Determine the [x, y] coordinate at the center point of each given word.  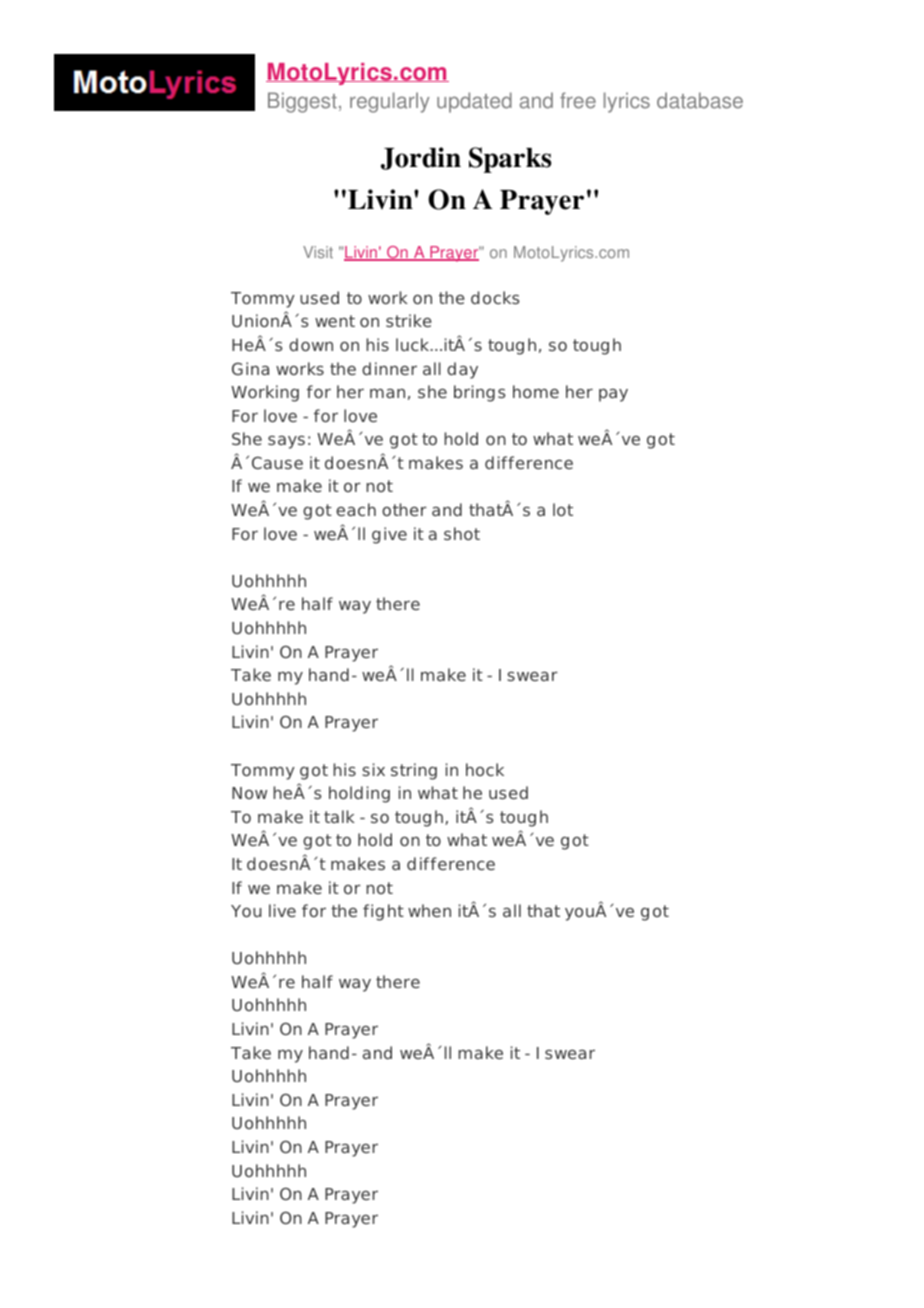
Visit [318, 252]
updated [474, 102]
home [536, 391]
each [356, 509]
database [700, 100]
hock [485, 769]
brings [480, 393]
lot [563, 509]
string [414, 771]
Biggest [302, 102]
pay [613, 395]
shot [462, 533]
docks [495, 297]
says [286, 442]
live [282, 910]
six [373, 769]
